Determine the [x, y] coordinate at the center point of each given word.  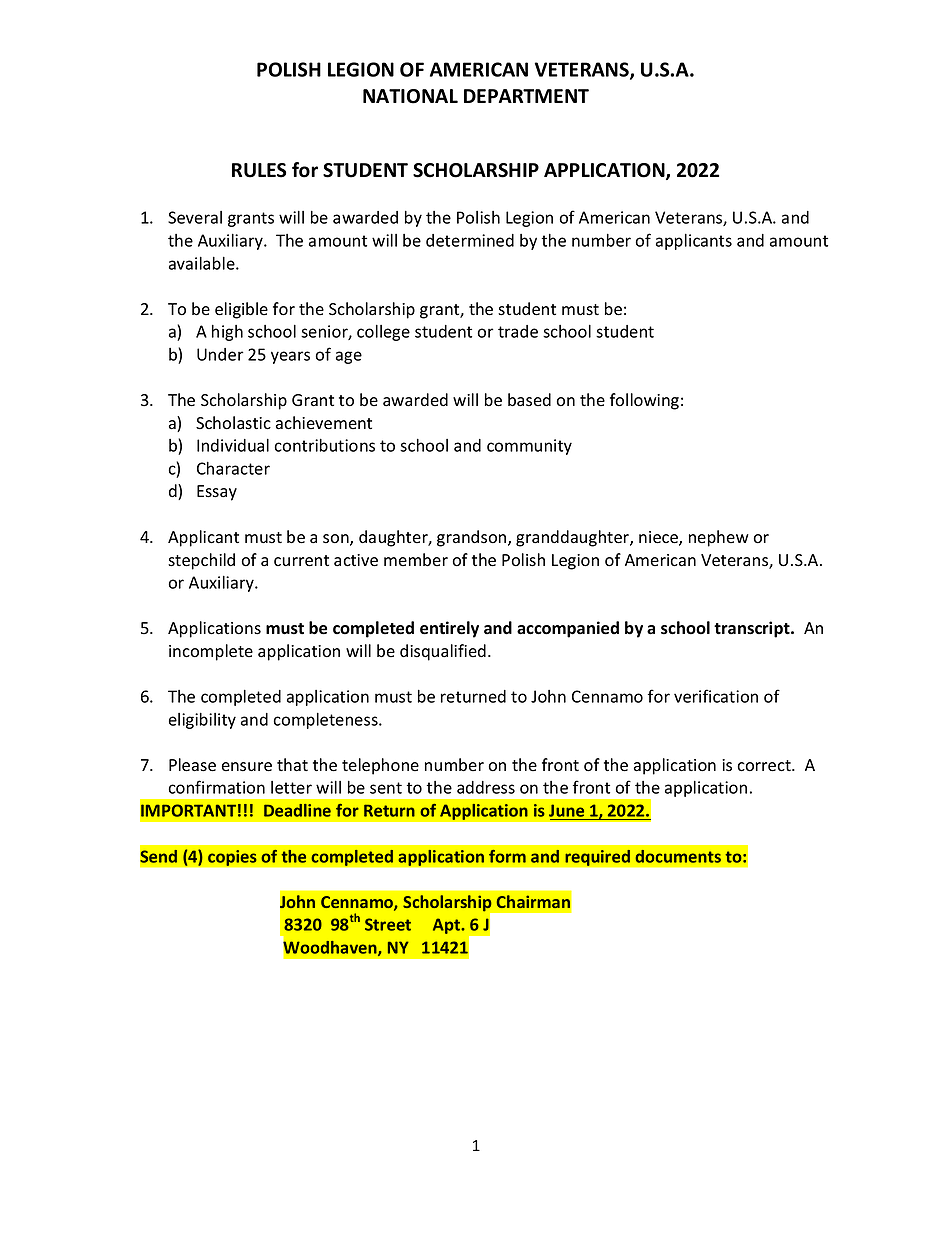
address [486, 787]
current [301, 561]
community [529, 447]
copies [232, 858]
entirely [449, 629]
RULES [259, 170]
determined [470, 240]
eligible [241, 310]
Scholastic [233, 423]
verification [716, 696]
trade [518, 331]
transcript [753, 629]
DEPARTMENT [526, 96]
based [529, 400]
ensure [247, 767]
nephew [719, 538]
